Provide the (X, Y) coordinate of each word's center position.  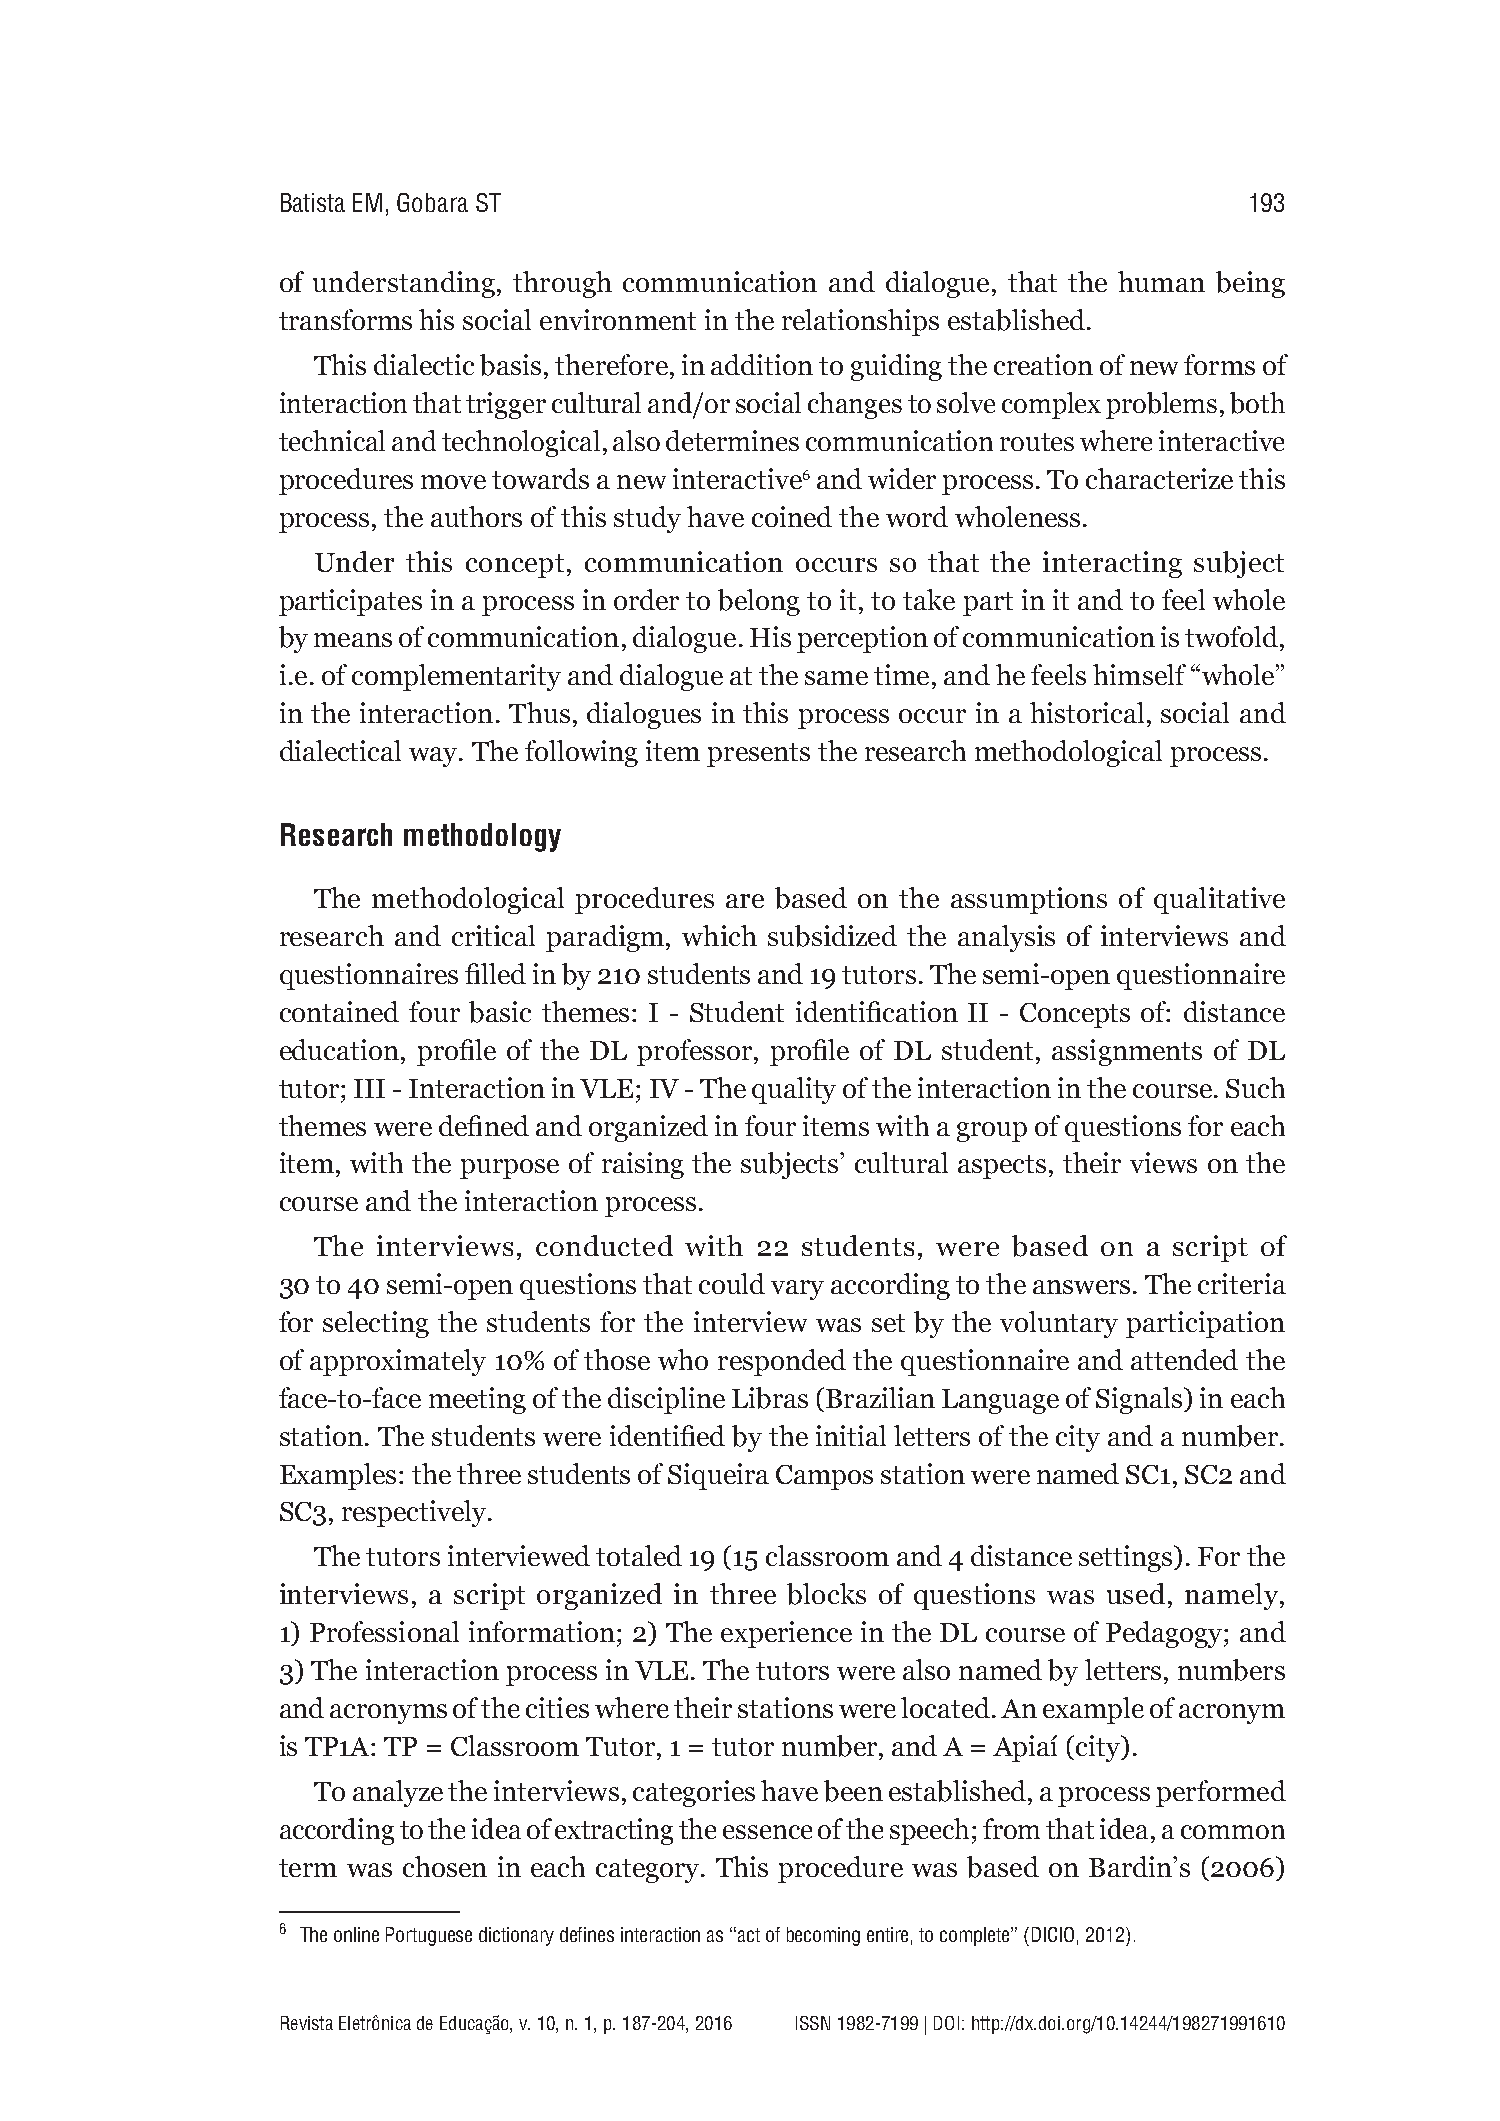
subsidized (832, 936)
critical (493, 935)
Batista (313, 202)
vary (797, 1290)
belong (759, 602)
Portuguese (429, 1936)
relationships (860, 322)
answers (1081, 1287)
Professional (384, 1631)
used (1136, 1593)
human (1161, 281)
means (353, 640)
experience (786, 1634)
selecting (376, 1324)
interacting (1112, 564)
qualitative (1219, 900)
